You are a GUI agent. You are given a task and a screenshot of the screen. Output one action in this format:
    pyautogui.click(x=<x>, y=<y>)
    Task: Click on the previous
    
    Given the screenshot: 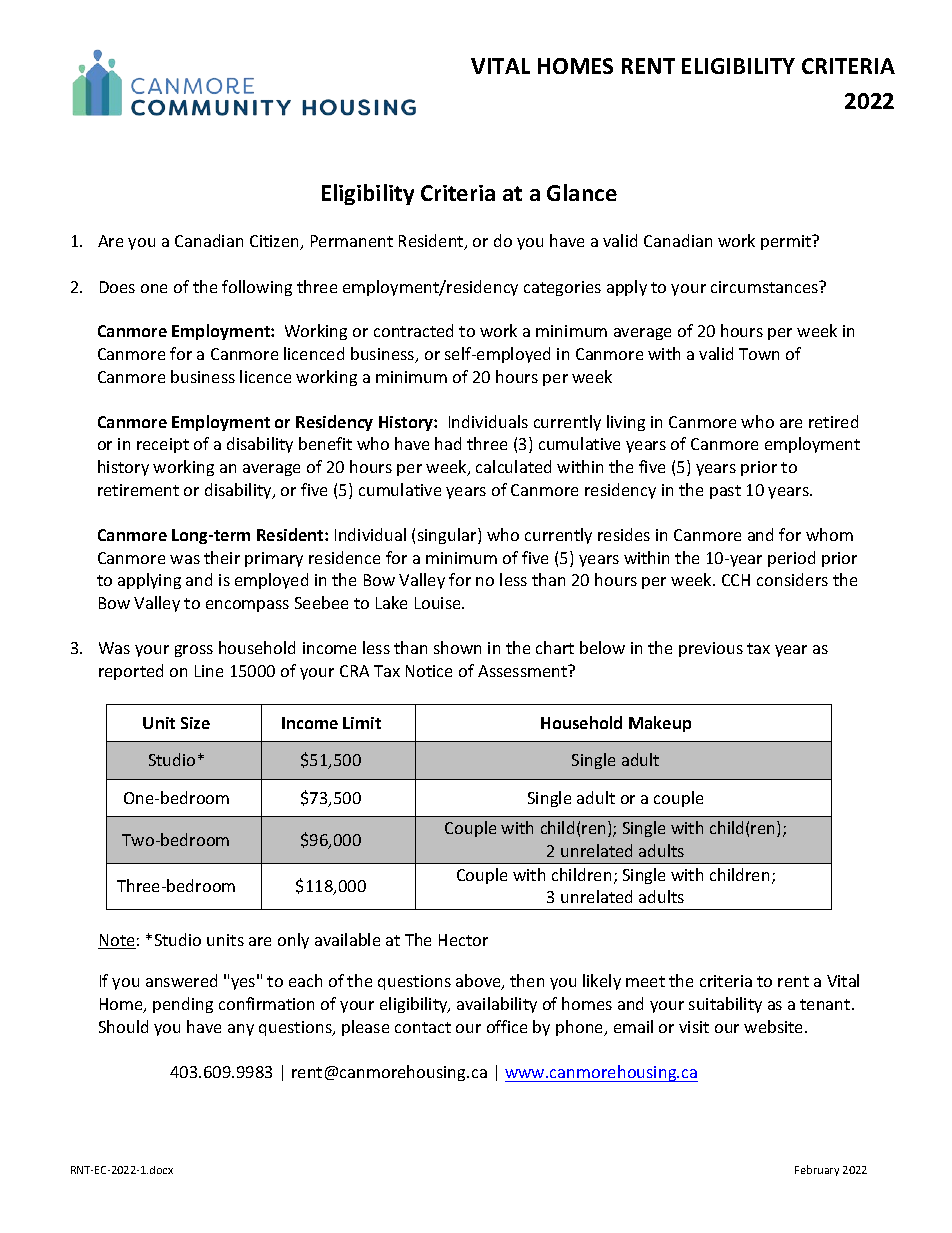 What is the action you would take?
    pyautogui.click(x=711, y=649)
